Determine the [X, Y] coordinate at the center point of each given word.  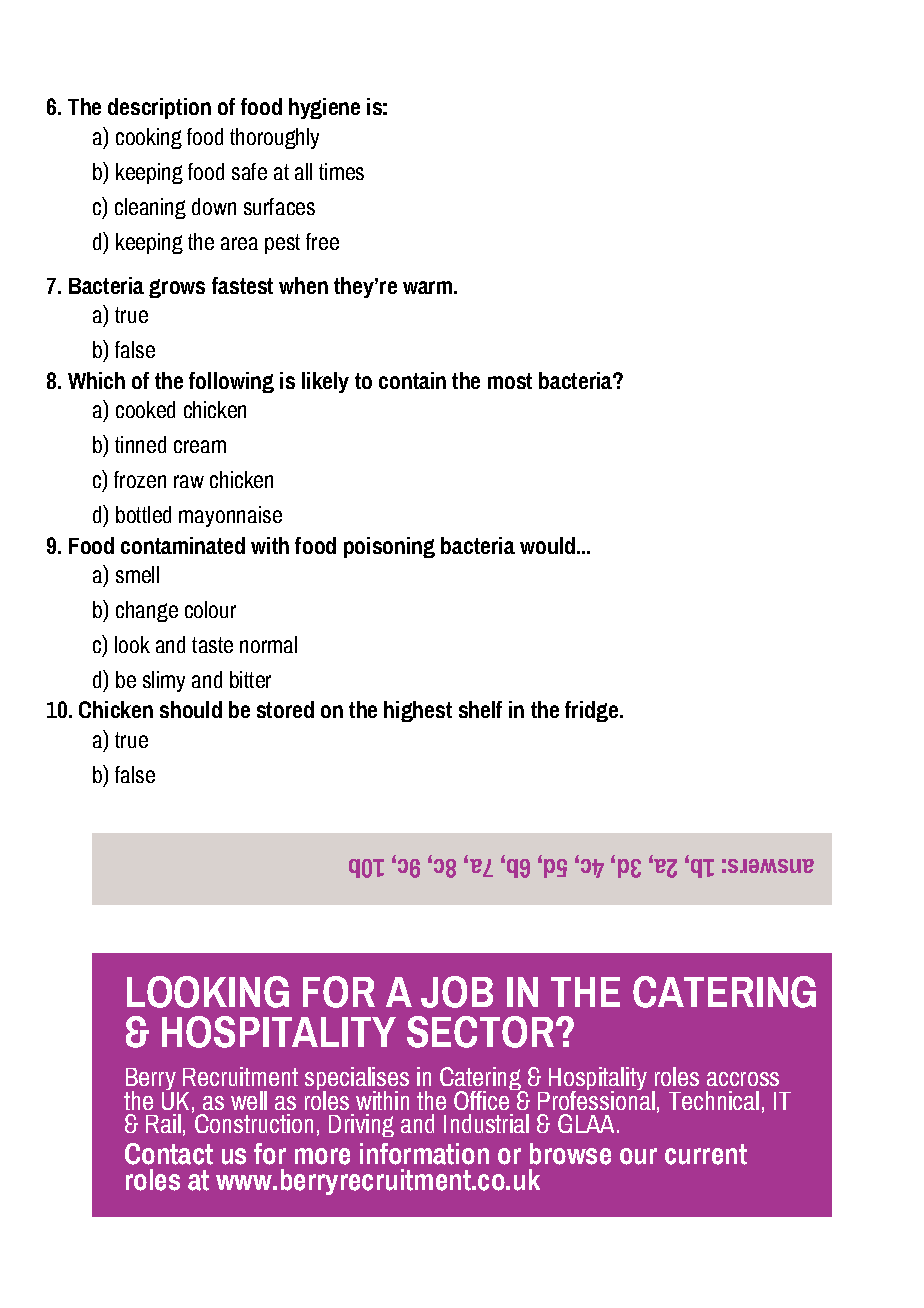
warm [427, 287]
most [510, 381]
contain [412, 380]
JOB [457, 992]
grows [177, 288]
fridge [591, 711]
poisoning [389, 547]
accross [743, 1079]
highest [418, 711]
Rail [163, 1123]
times [341, 171]
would [547, 545]
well [249, 1100]
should [191, 709]
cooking [149, 138]
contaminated [183, 545]
